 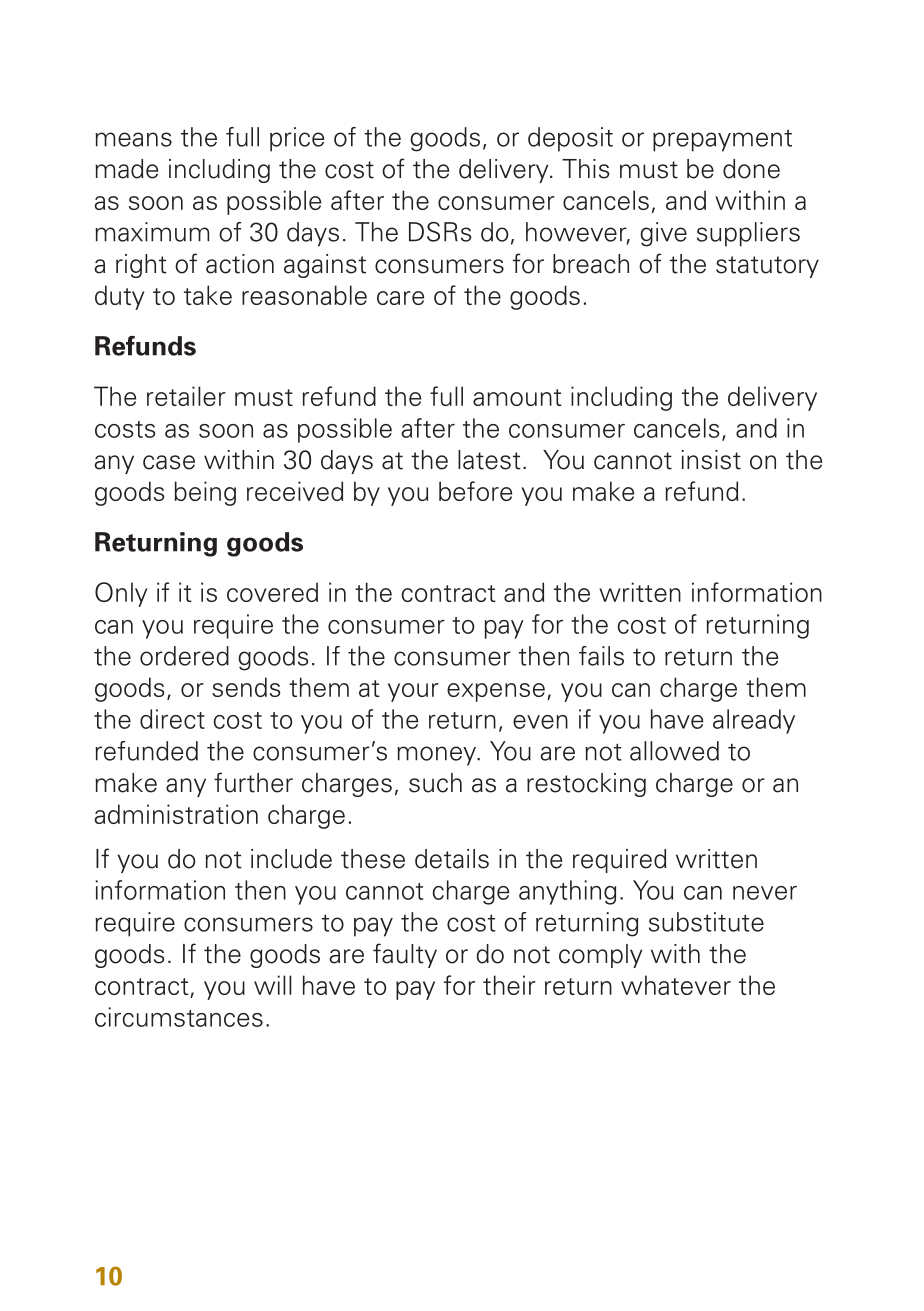 I want to click on retailer, so click(x=186, y=396).
